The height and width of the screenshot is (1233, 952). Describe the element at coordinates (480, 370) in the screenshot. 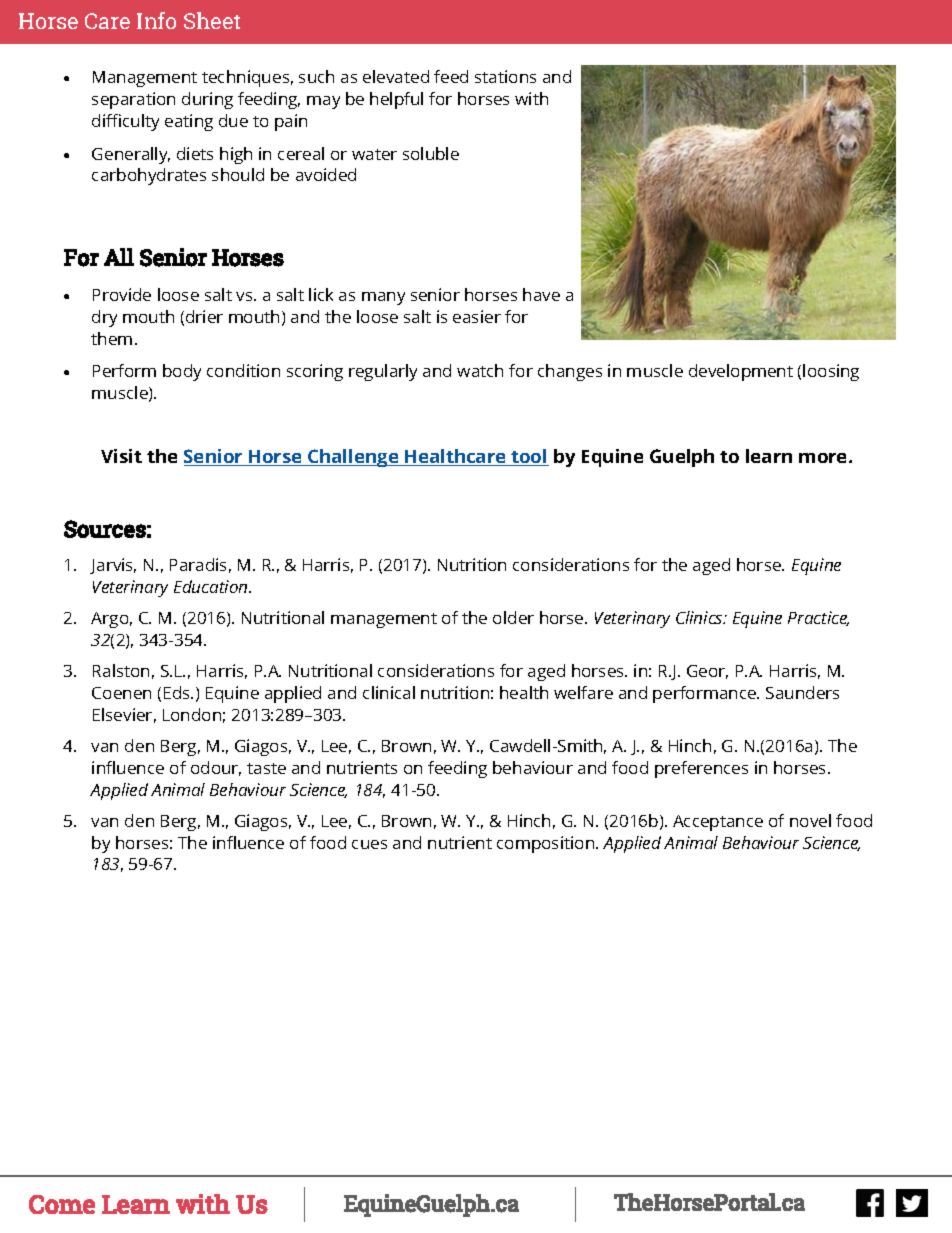

I see `watch` at that location.
